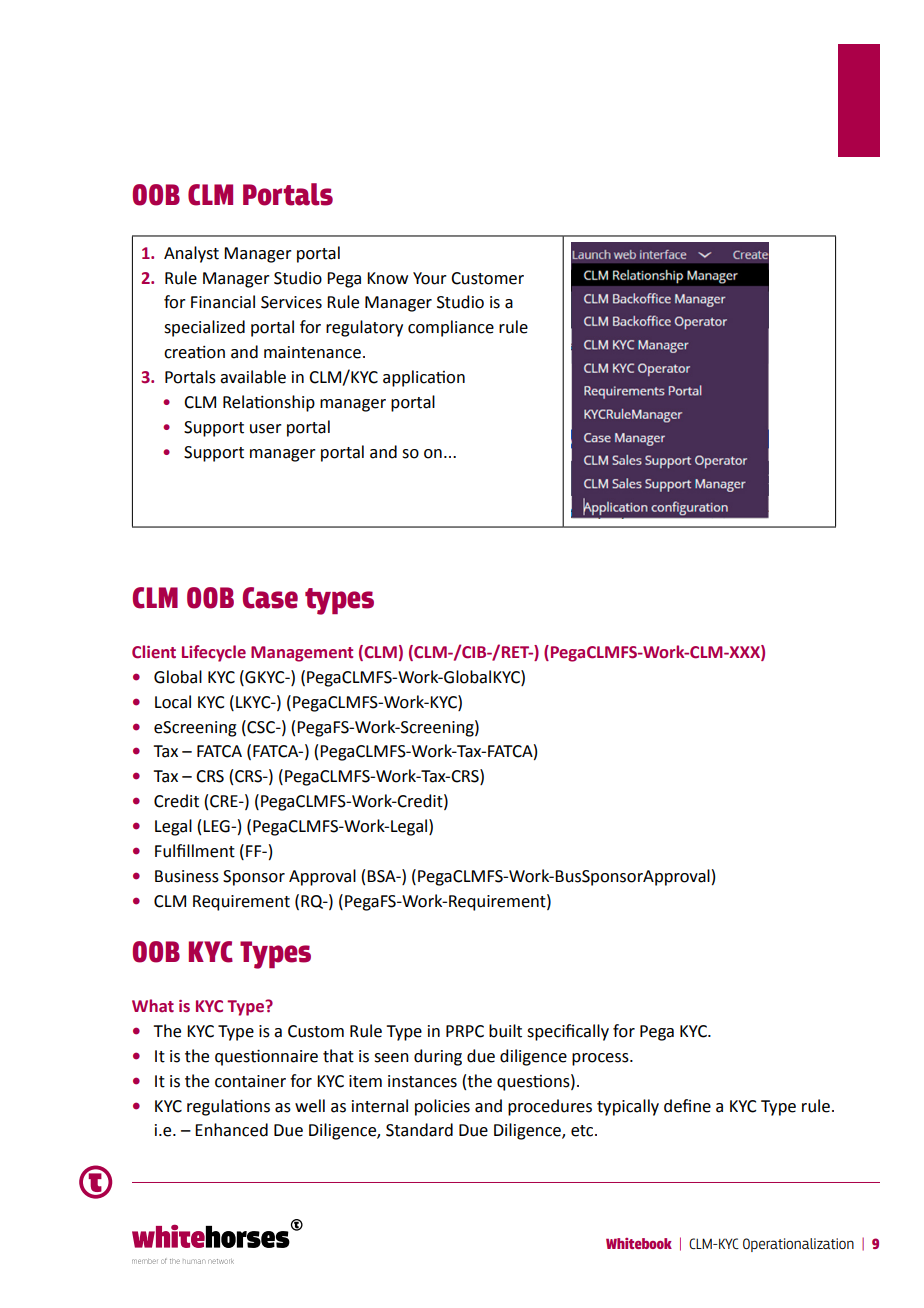  Describe the element at coordinates (223, 302) in the screenshot. I see `Financial` at that location.
